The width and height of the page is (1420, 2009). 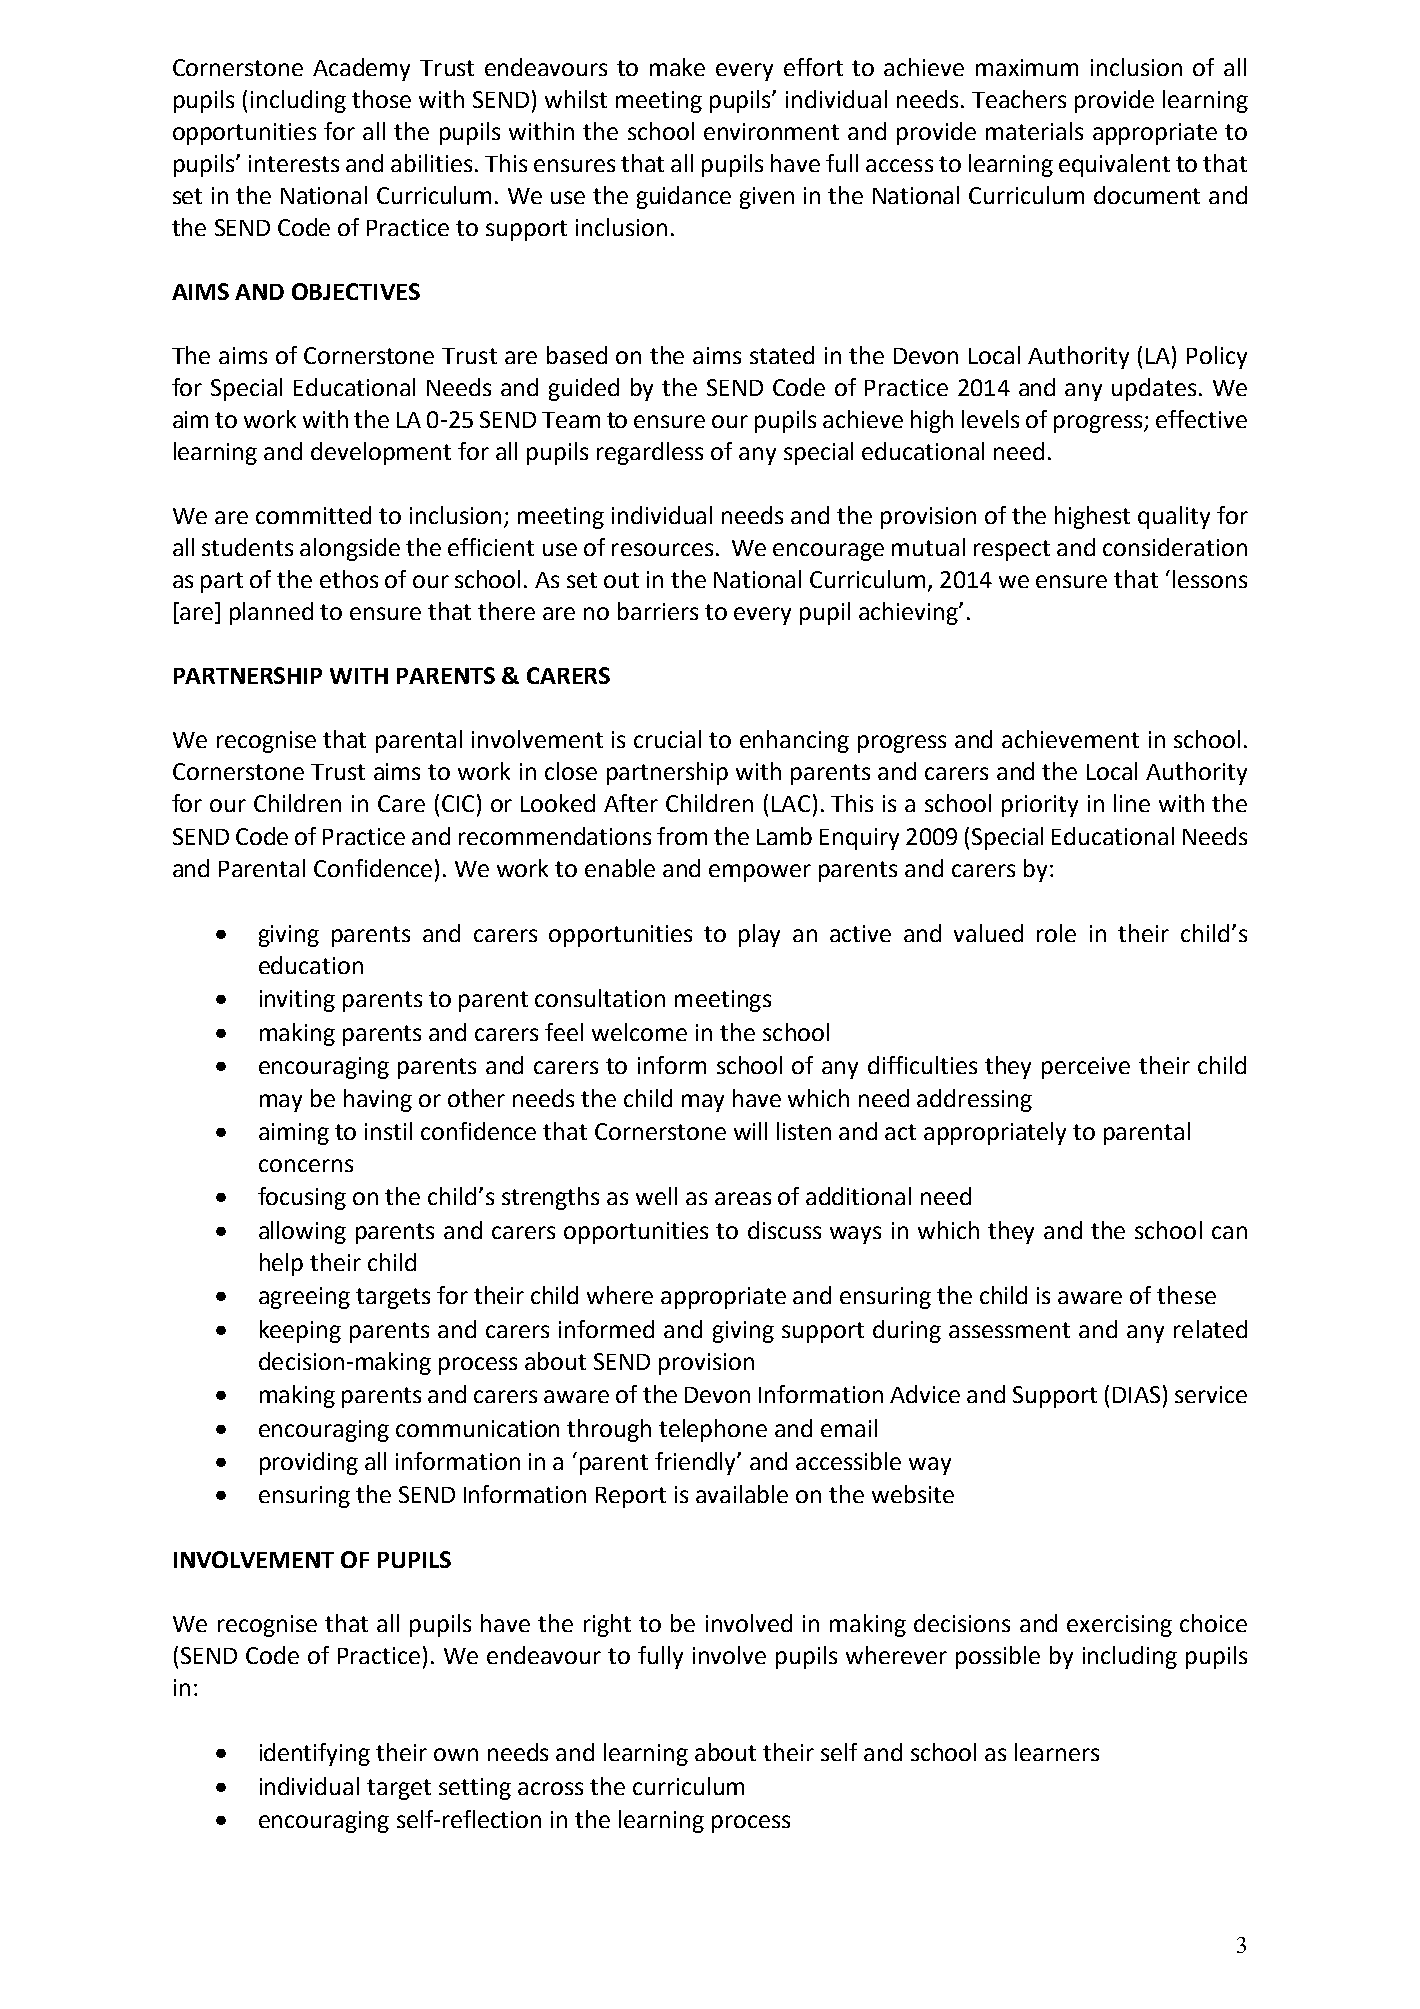 I want to click on identifying, so click(x=315, y=1754).
